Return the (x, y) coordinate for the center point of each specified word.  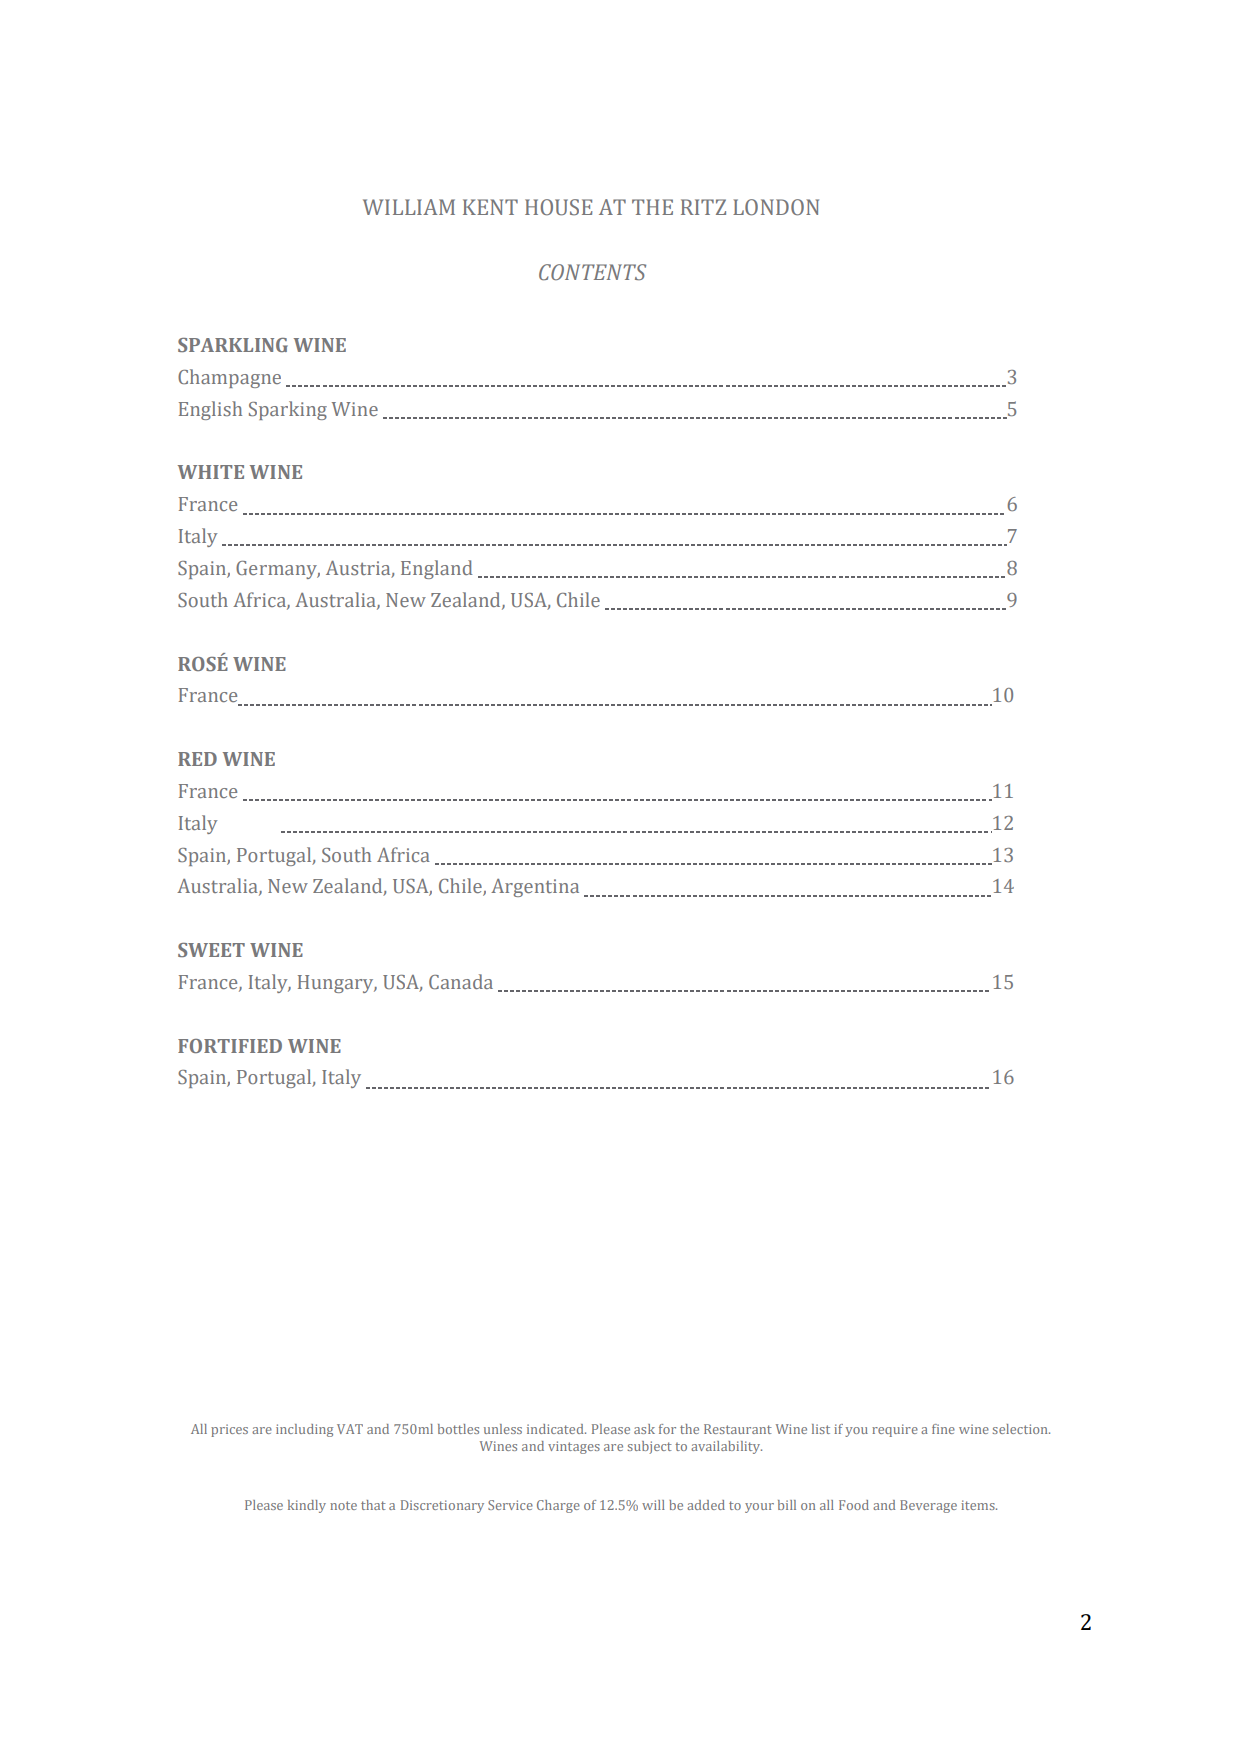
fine (943, 1429)
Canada (461, 981)
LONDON (776, 207)
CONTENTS (592, 272)
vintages (574, 1447)
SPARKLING (233, 345)
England (436, 569)
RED (197, 759)
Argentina (535, 888)
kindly (307, 1506)
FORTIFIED (230, 1046)
